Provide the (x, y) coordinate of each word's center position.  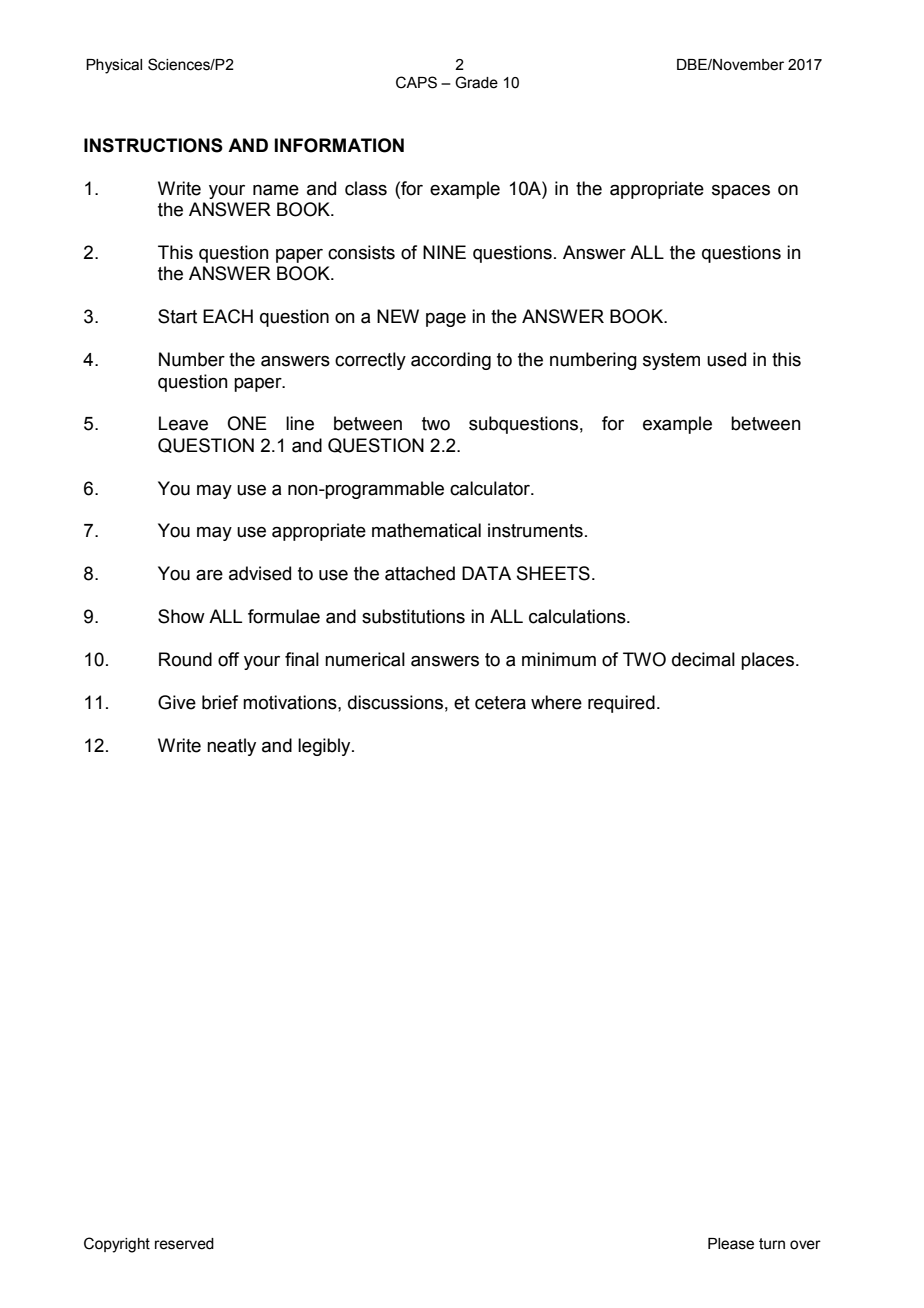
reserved (184, 1244)
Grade (476, 82)
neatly (231, 747)
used (726, 359)
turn (772, 1244)
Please (731, 1244)
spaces (741, 192)
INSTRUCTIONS (153, 145)
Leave (183, 423)
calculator (491, 488)
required (621, 704)
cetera (500, 703)
